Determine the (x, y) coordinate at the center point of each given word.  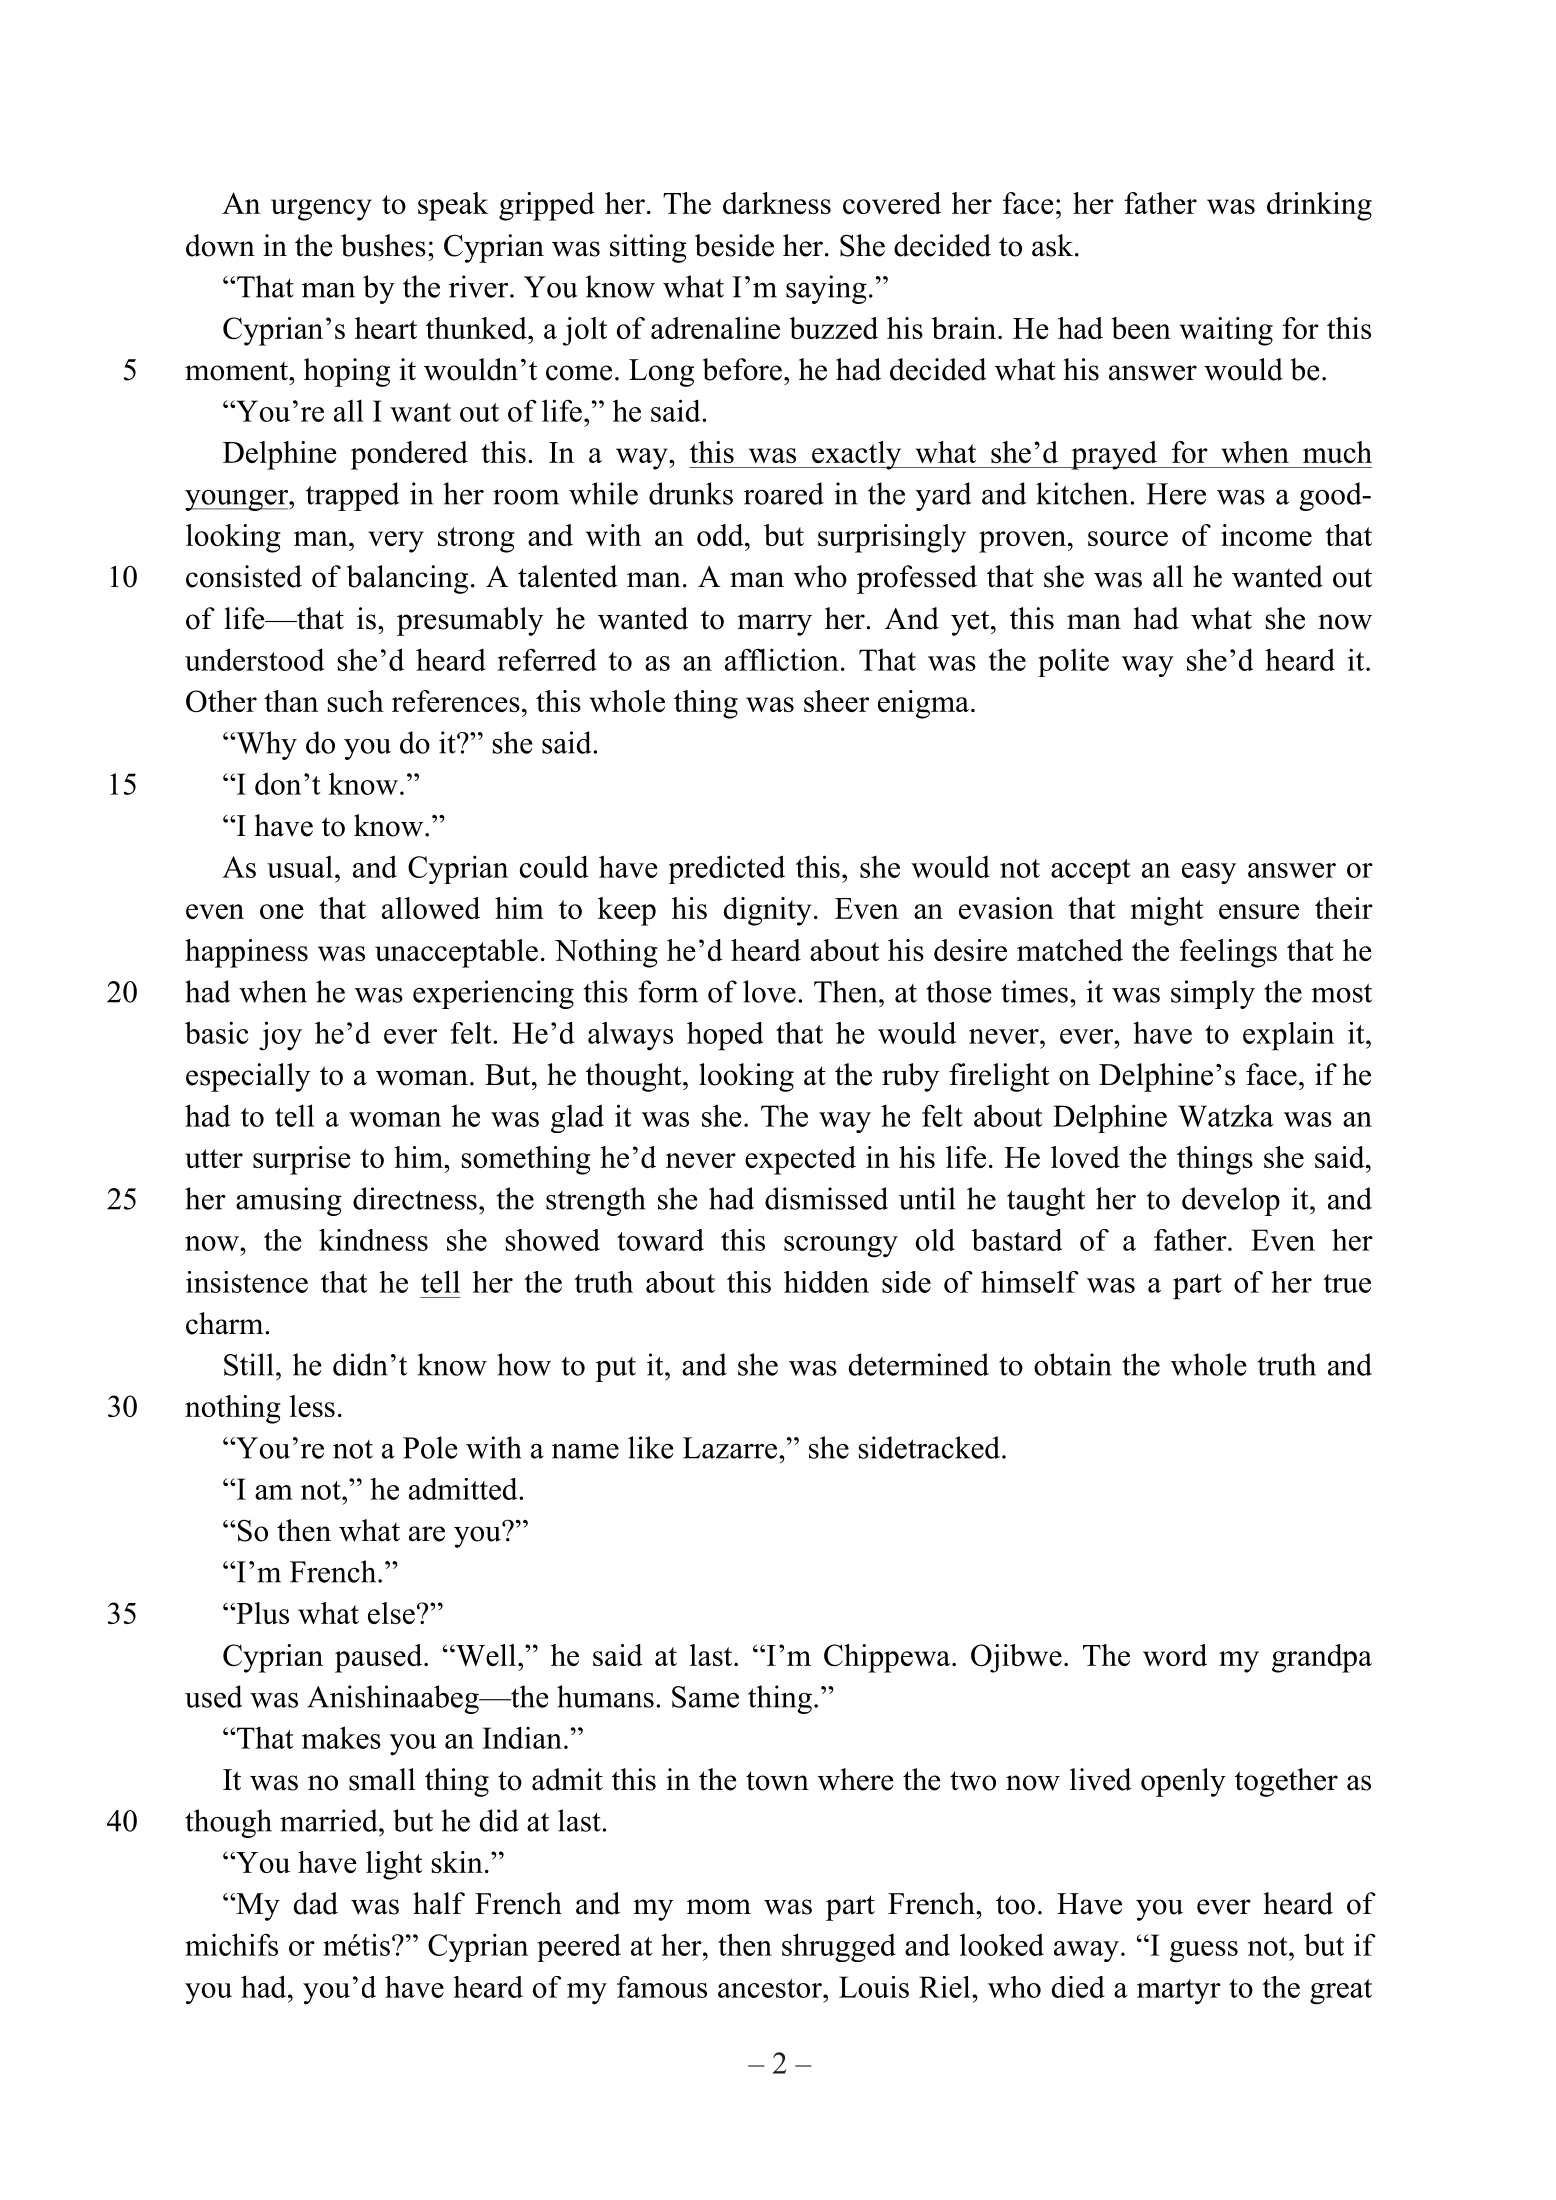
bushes (383, 245)
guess (1204, 1952)
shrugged (839, 1947)
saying (826, 289)
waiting (1226, 331)
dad (316, 1903)
